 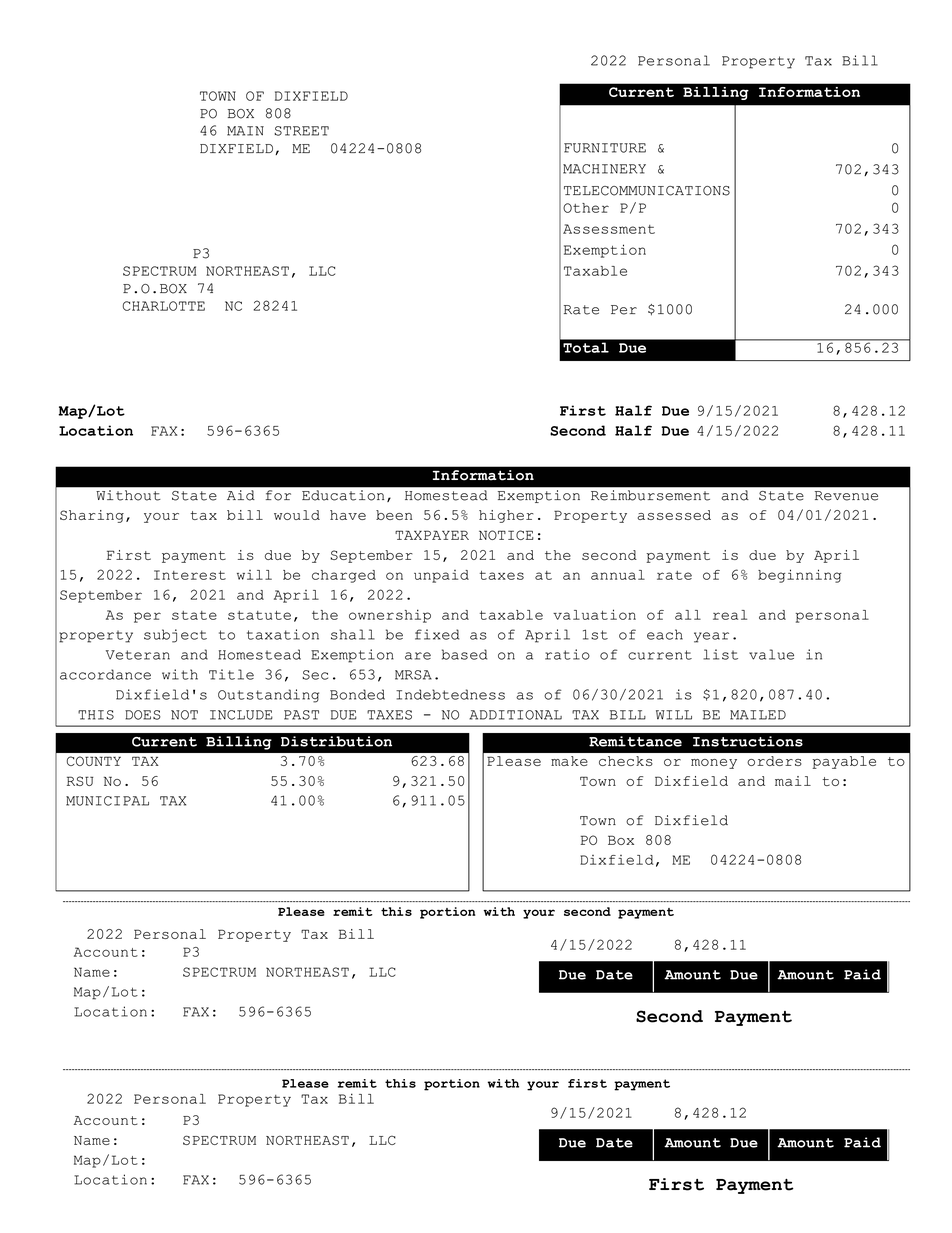 I want to click on MUNICIPAL, so click(x=107, y=801).
